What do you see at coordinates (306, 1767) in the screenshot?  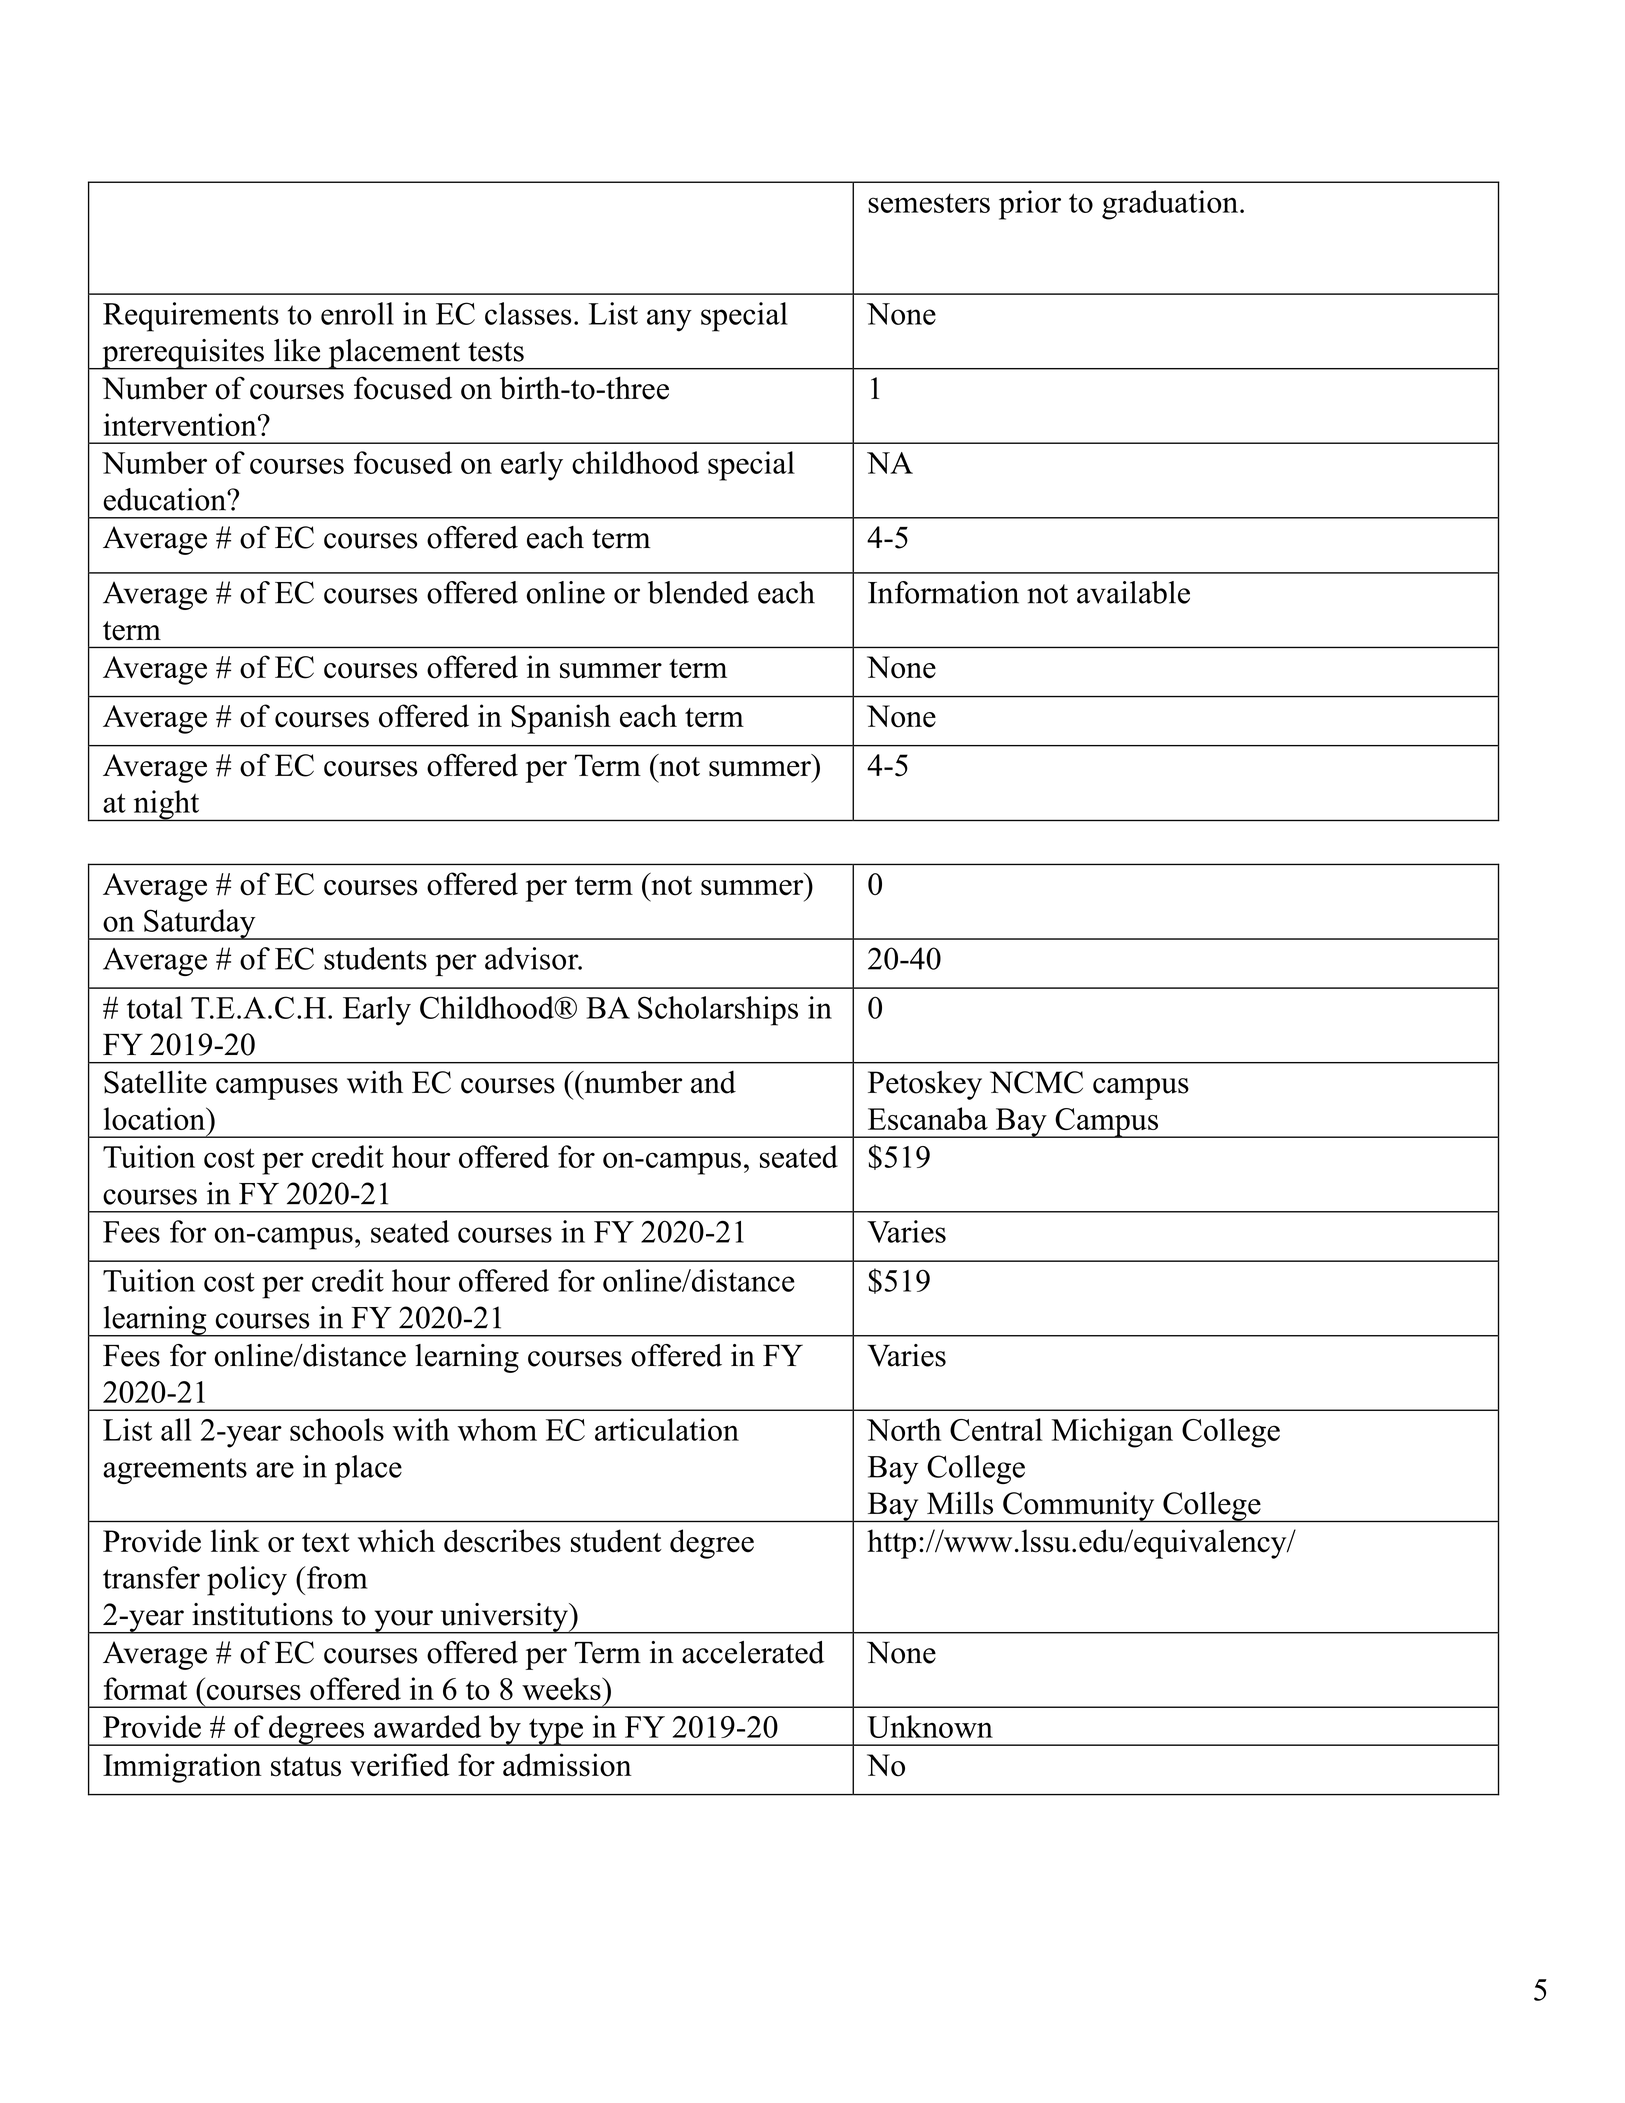 I see `status` at bounding box center [306, 1767].
